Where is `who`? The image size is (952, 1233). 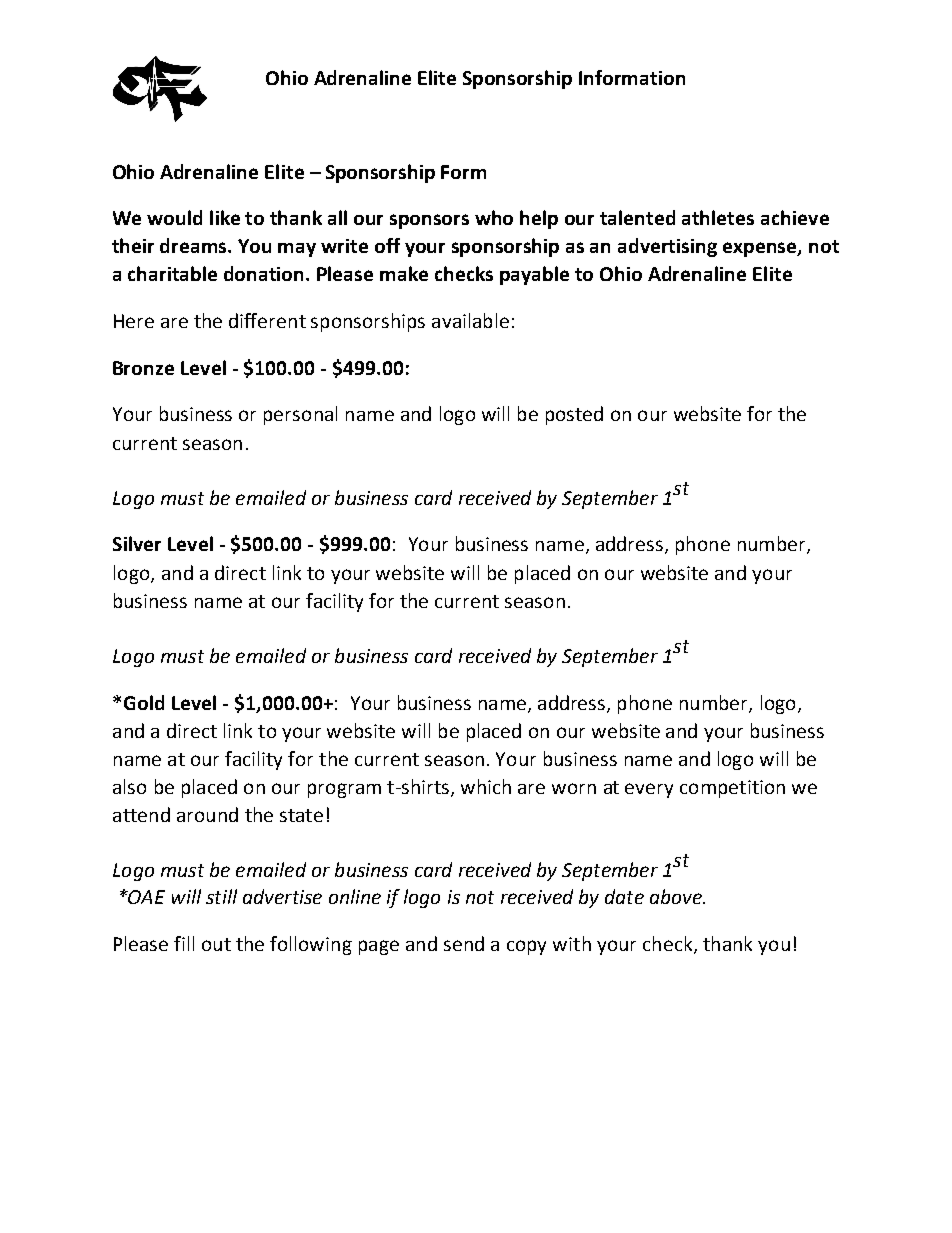
who is located at coordinates (494, 217).
